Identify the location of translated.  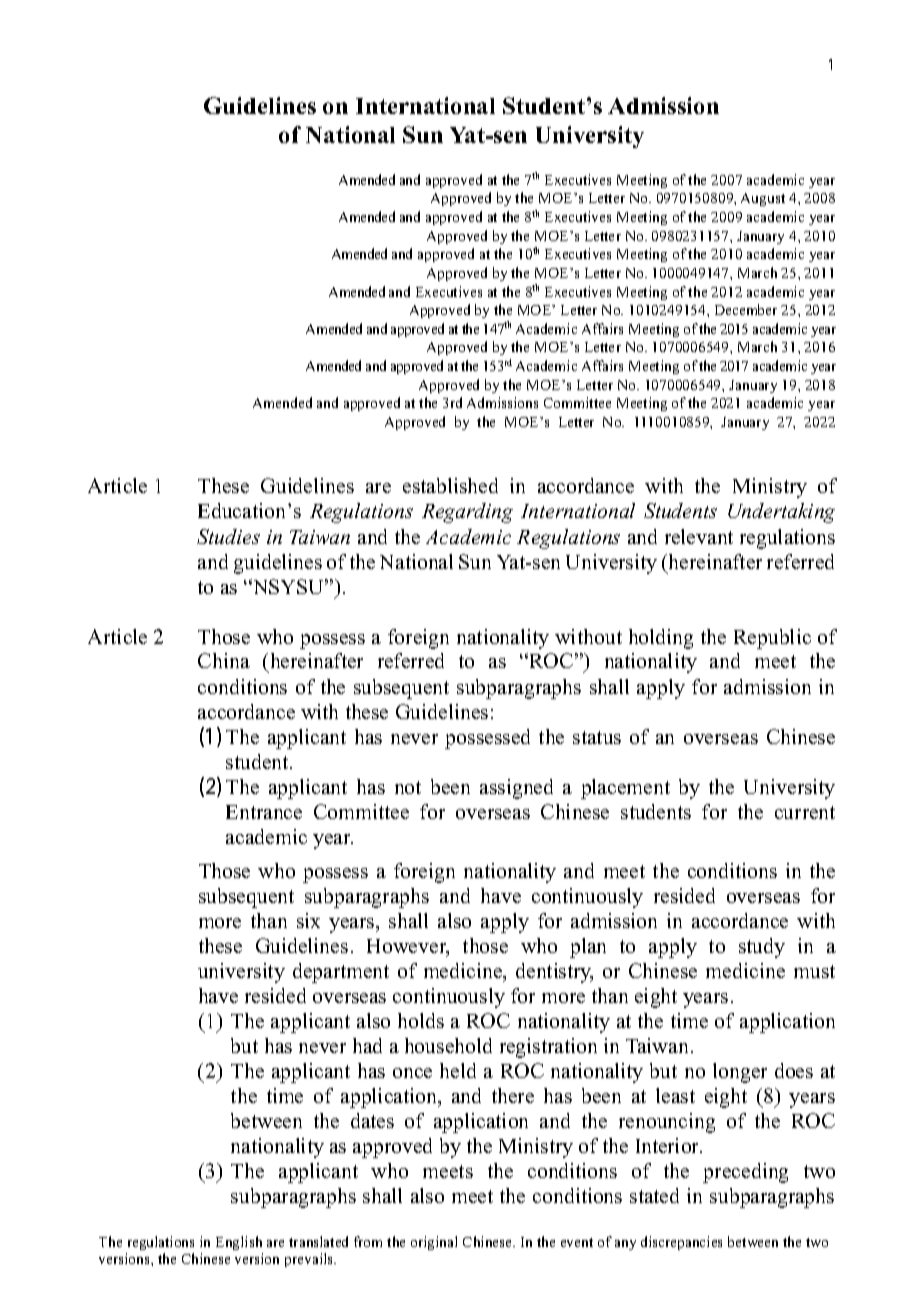
(318, 1241).
